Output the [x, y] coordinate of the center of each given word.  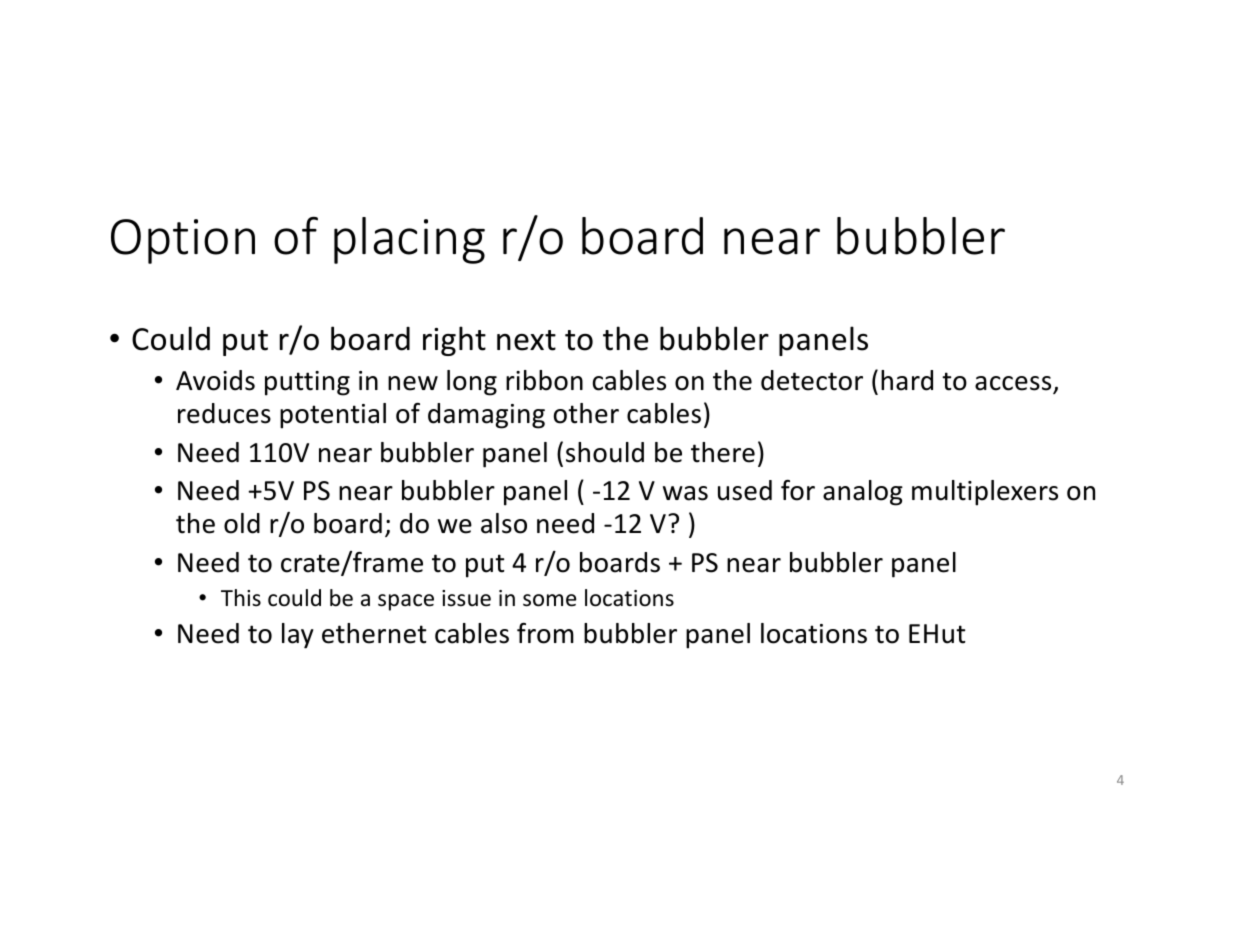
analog [863, 493]
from [545, 633]
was [685, 493]
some [550, 600]
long [472, 383]
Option [183, 241]
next [526, 340]
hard [907, 380]
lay [298, 636]
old [242, 523]
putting [307, 383]
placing [409, 240]
